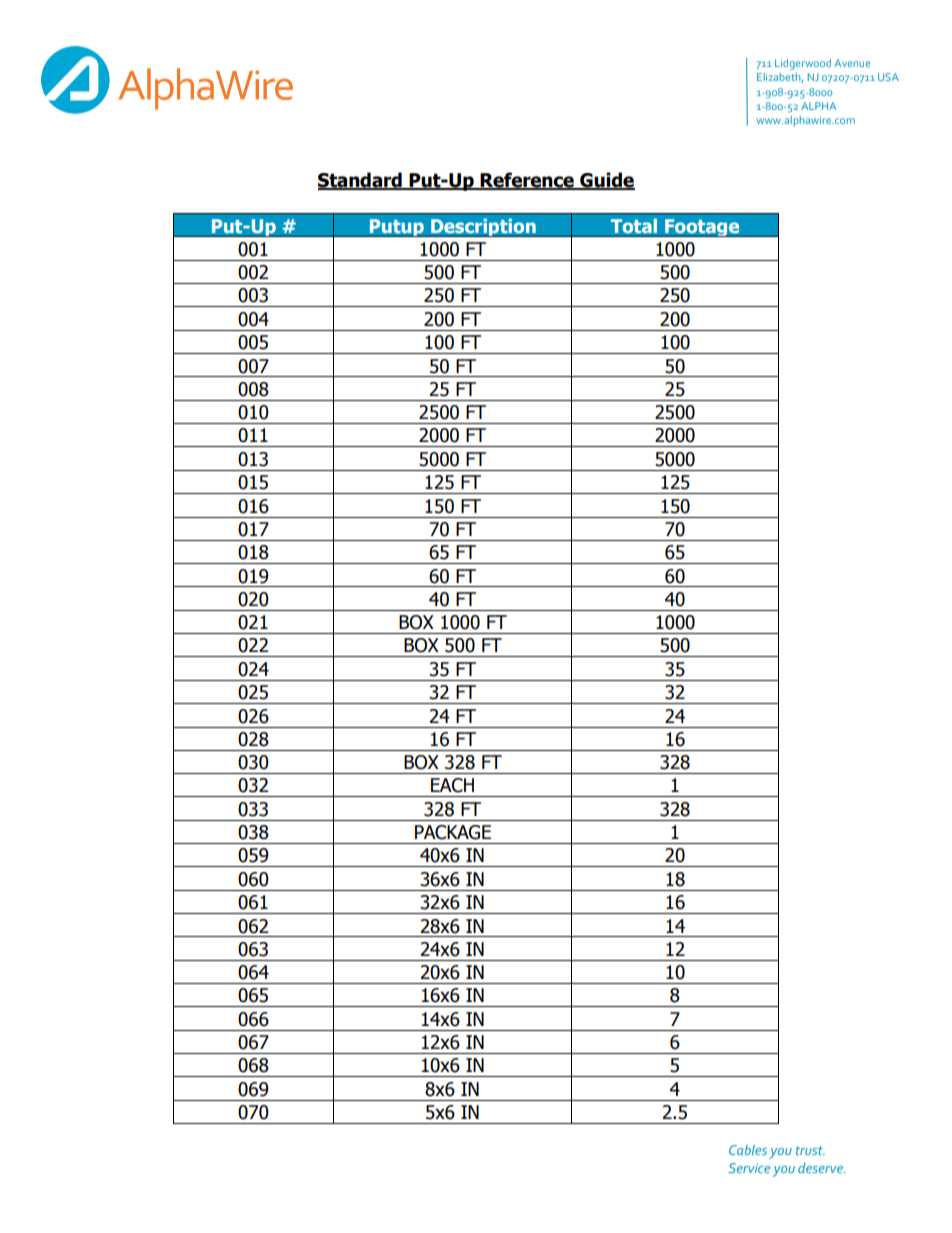 The image size is (952, 1233). Describe the element at coordinates (748, 1150) in the screenshot. I see `Cables` at that location.
